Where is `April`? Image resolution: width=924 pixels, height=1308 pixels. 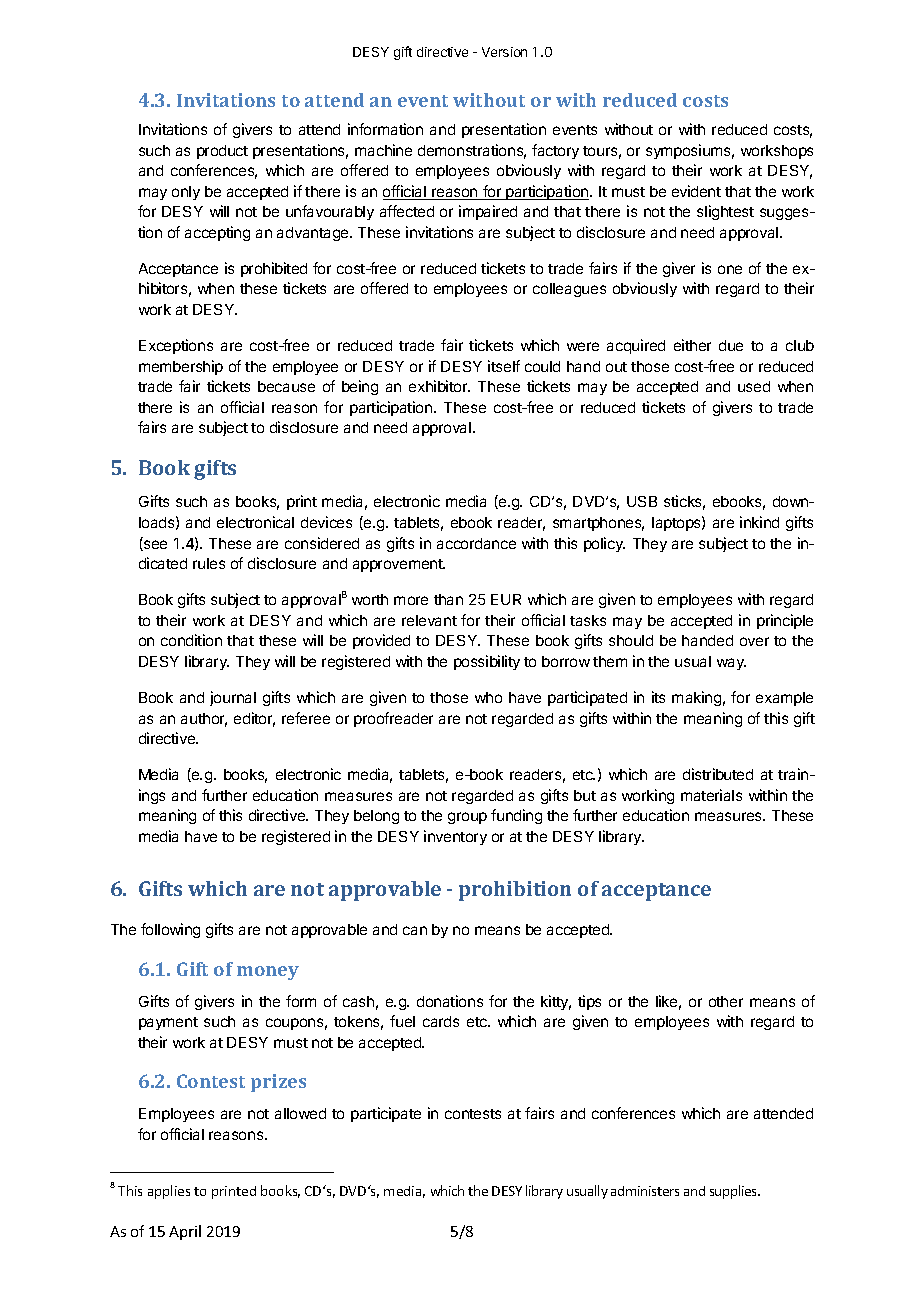 April is located at coordinates (185, 1232).
